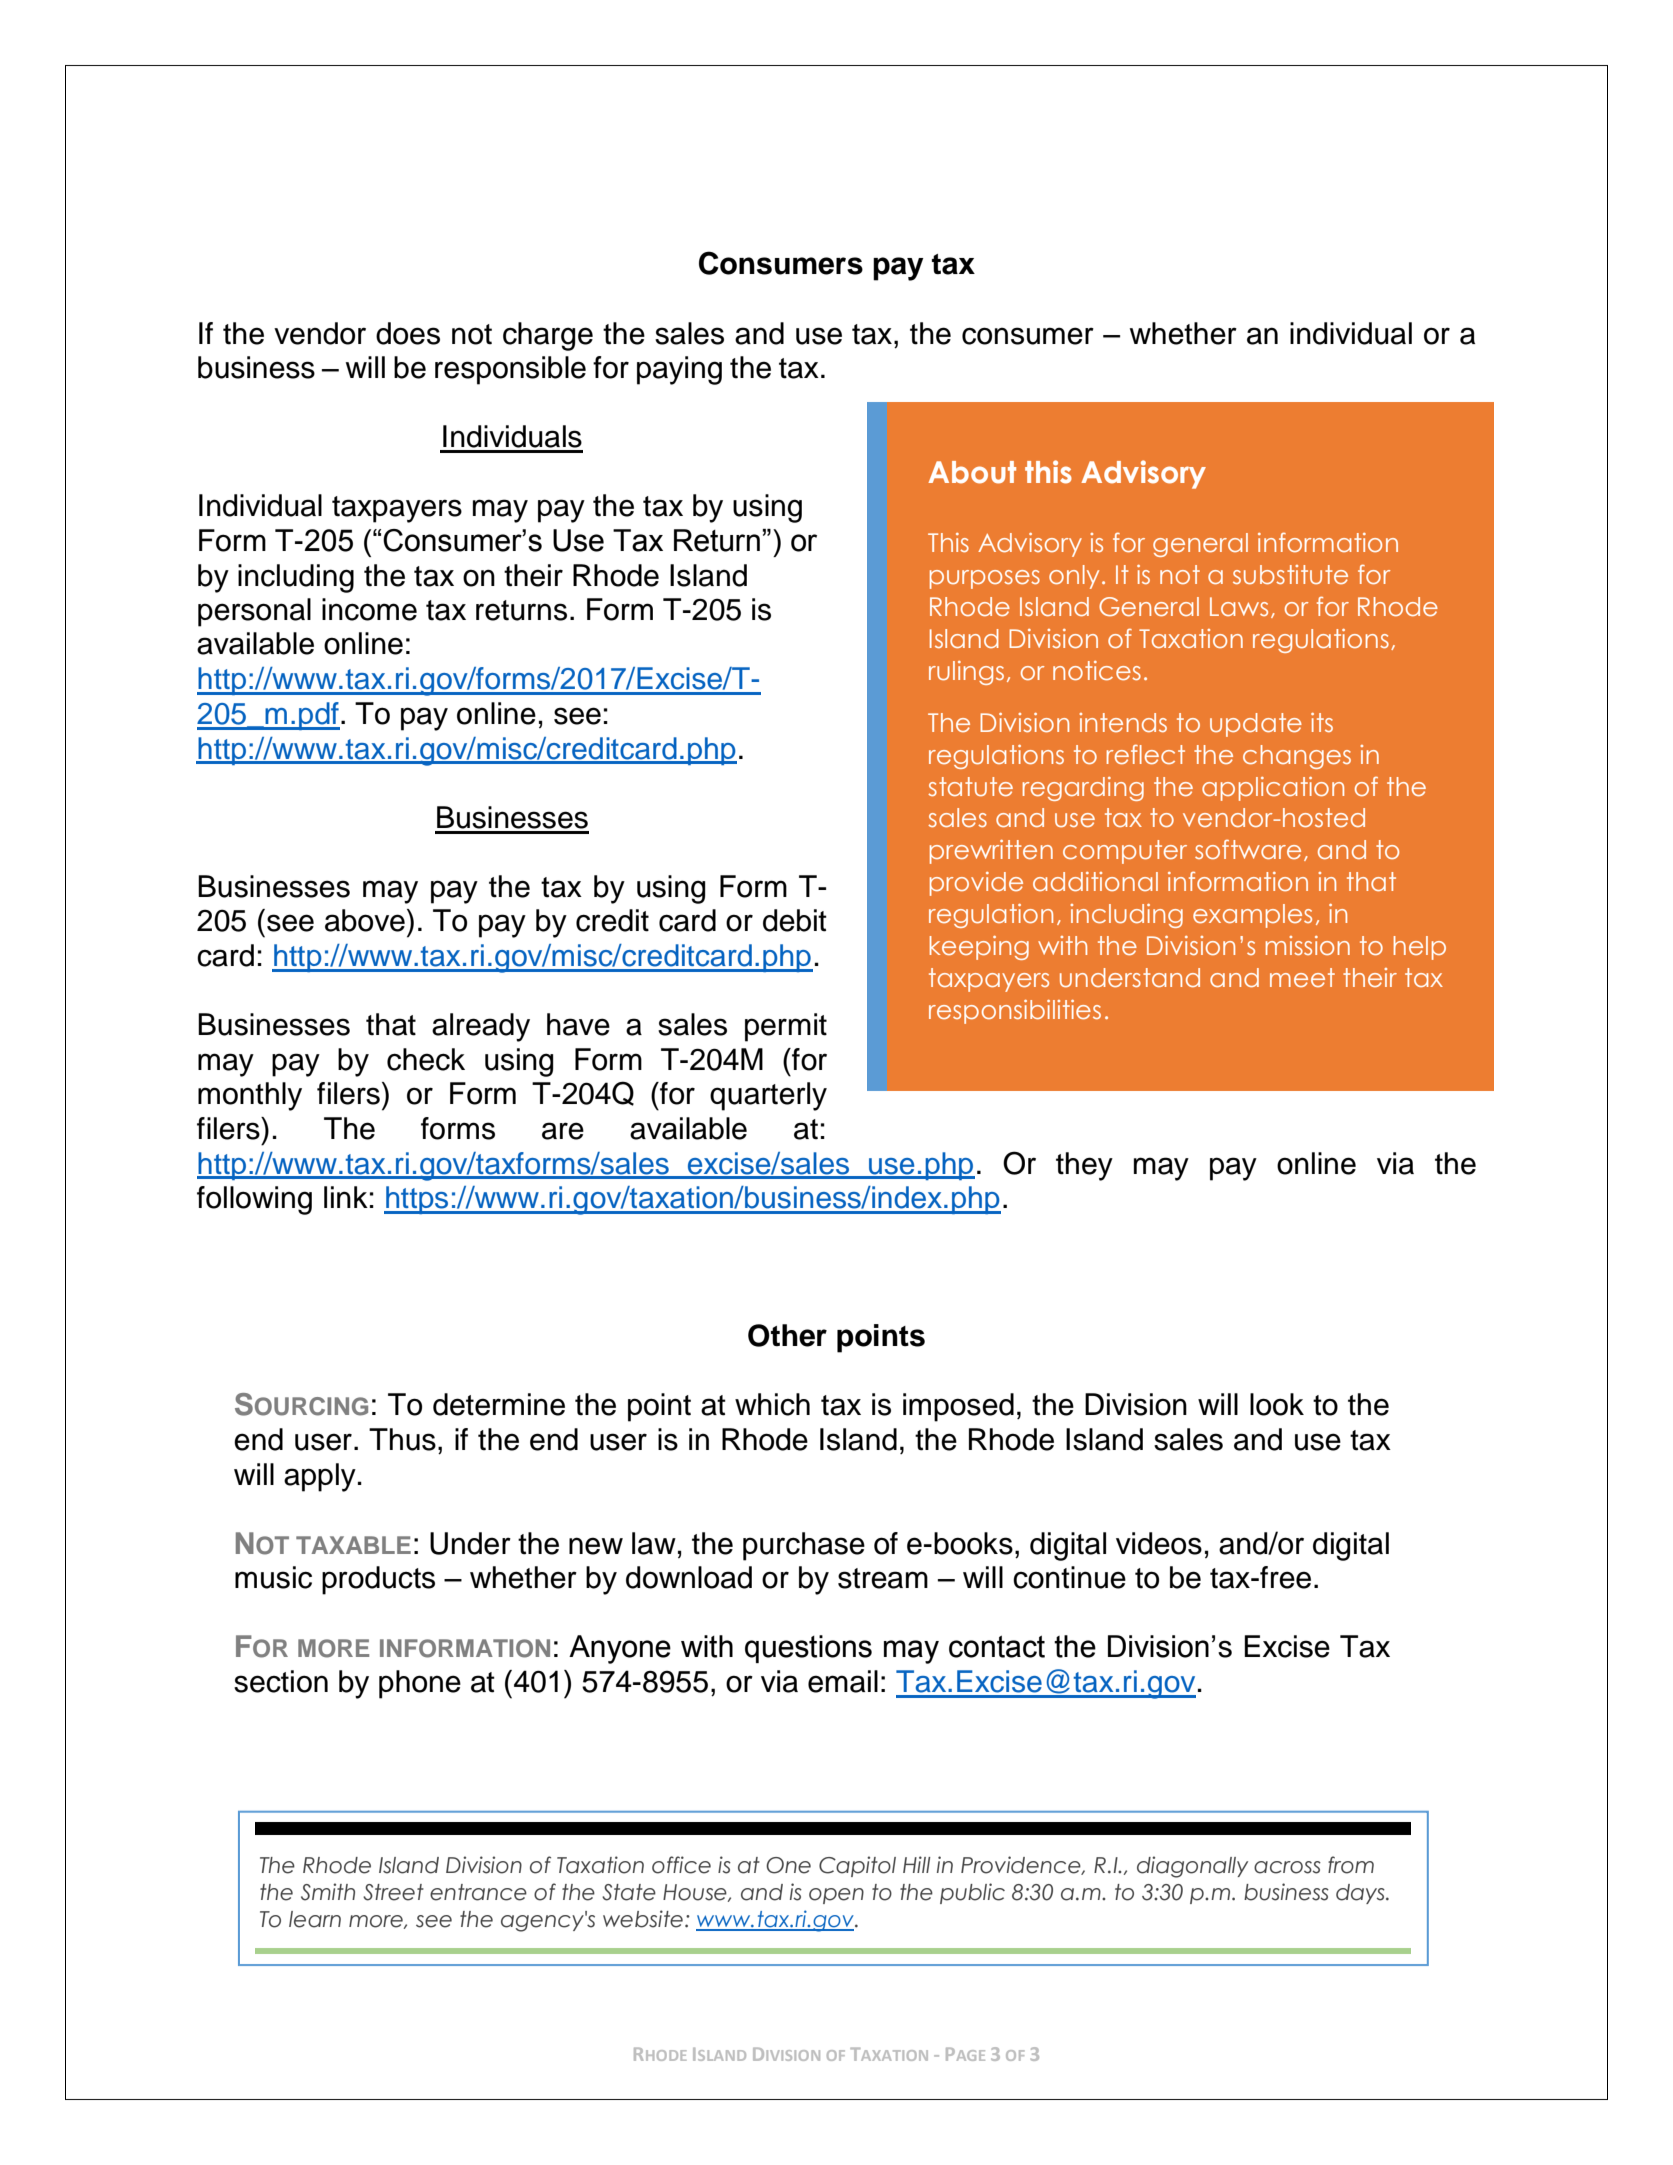  What do you see at coordinates (1084, 1166) in the screenshot?
I see `they` at bounding box center [1084, 1166].
